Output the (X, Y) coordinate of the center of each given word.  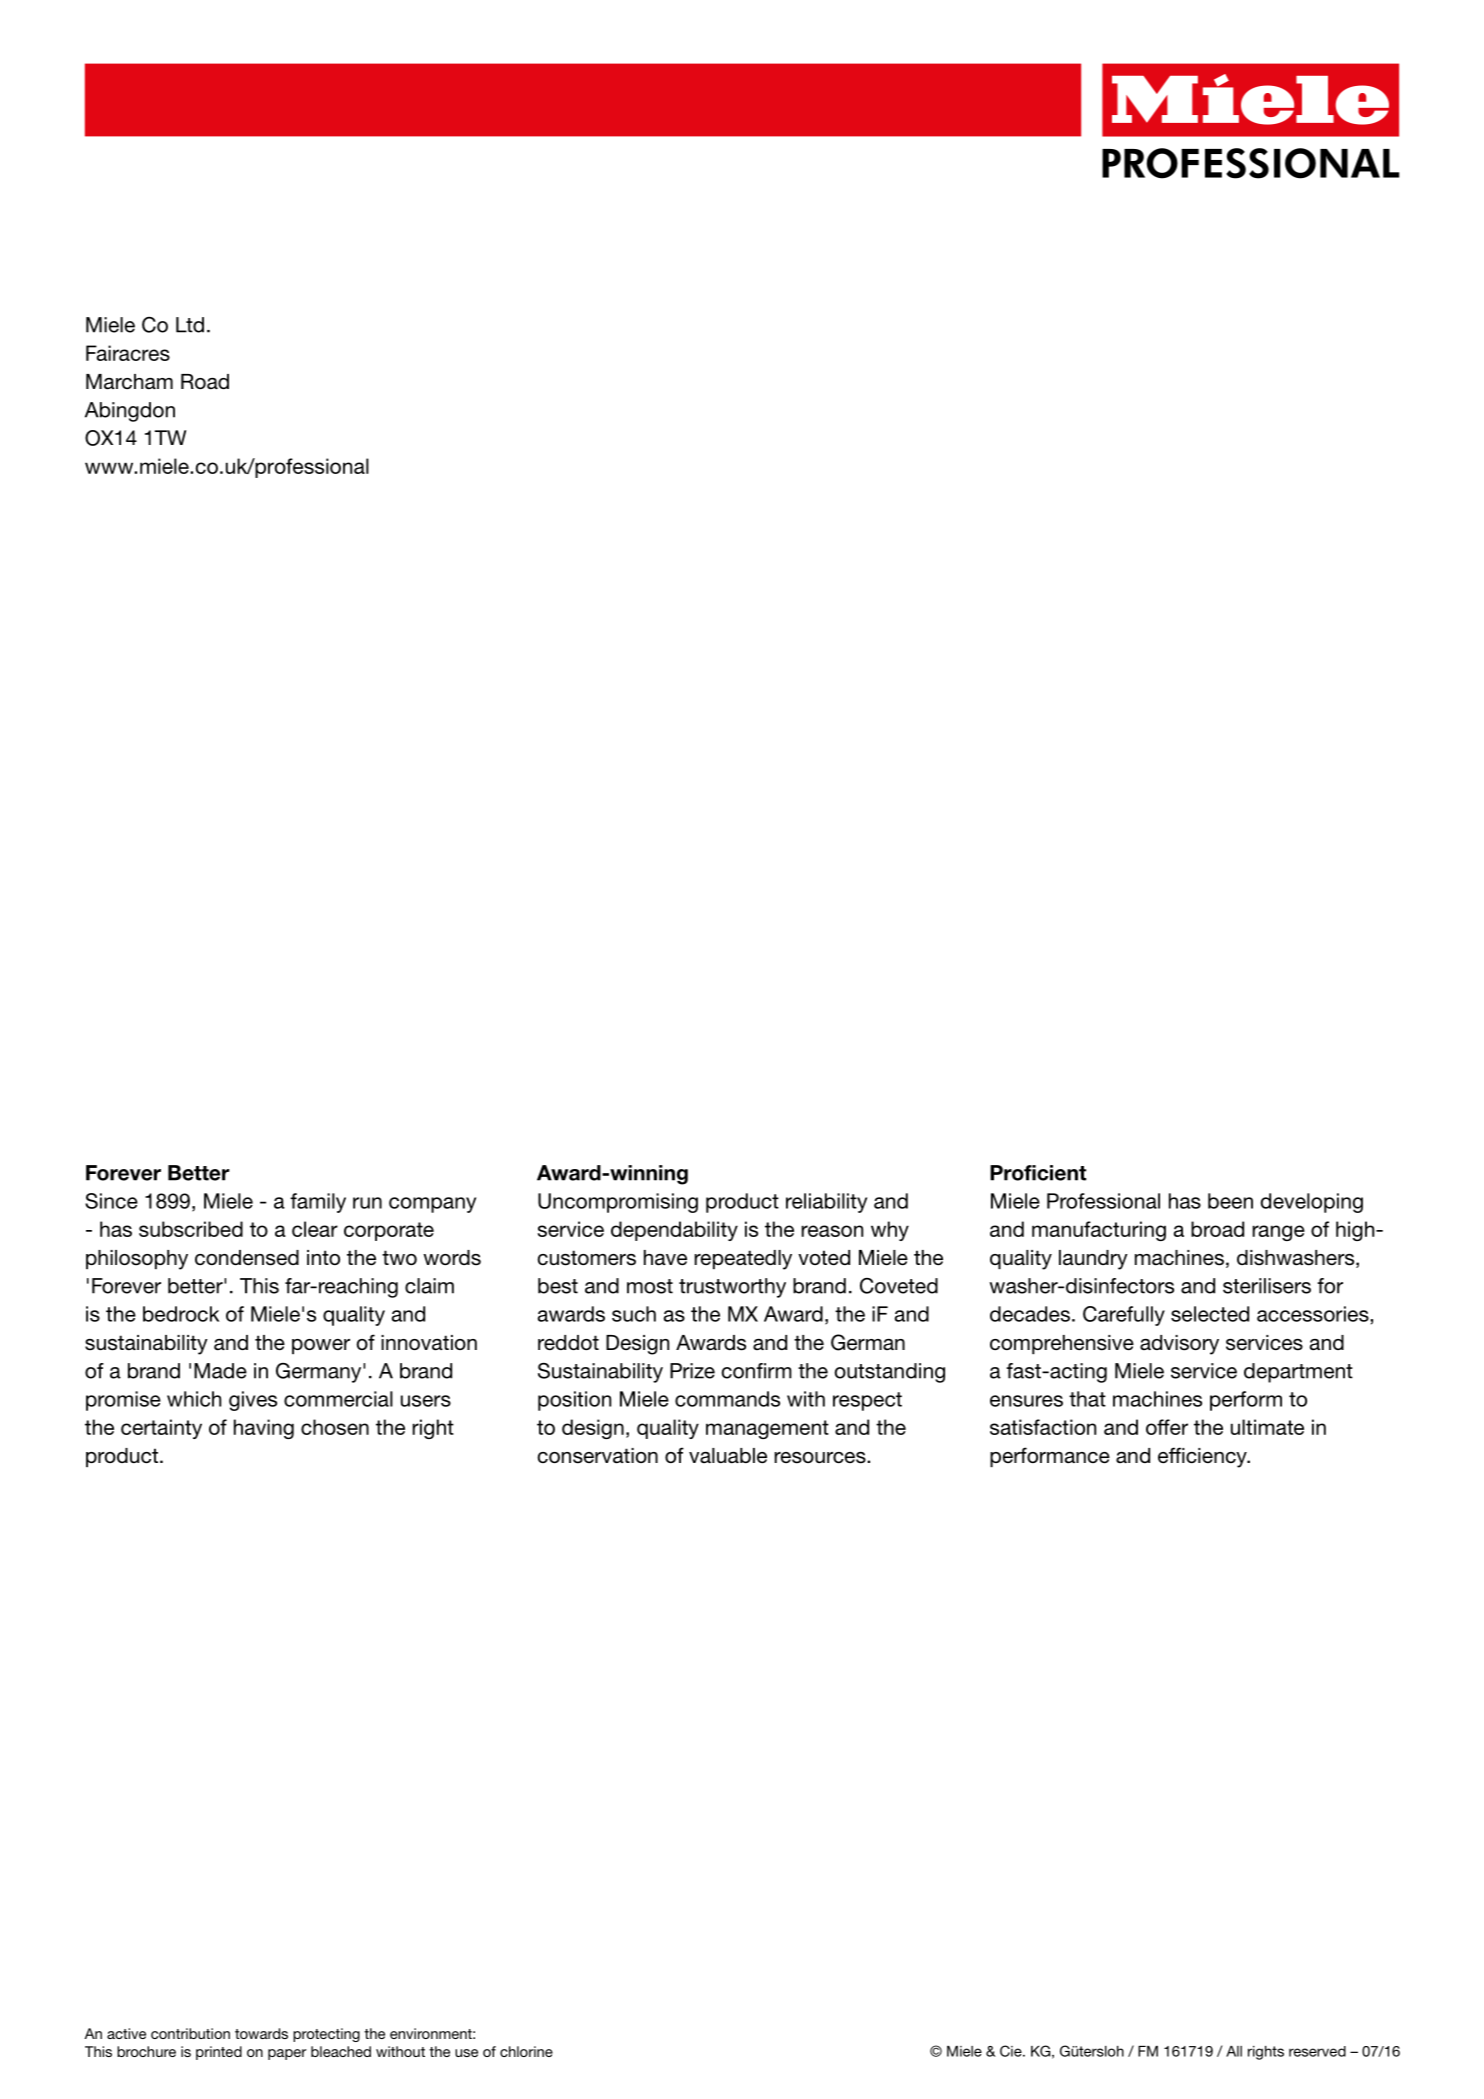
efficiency (1203, 1457)
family (318, 1203)
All (1234, 2051)
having (264, 1429)
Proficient (1038, 1173)
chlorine (526, 2051)
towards (261, 2033)
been (1230, 1201)
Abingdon (130, 412)
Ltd (190, 325)
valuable (728, 1456)
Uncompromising (618, 1203)
